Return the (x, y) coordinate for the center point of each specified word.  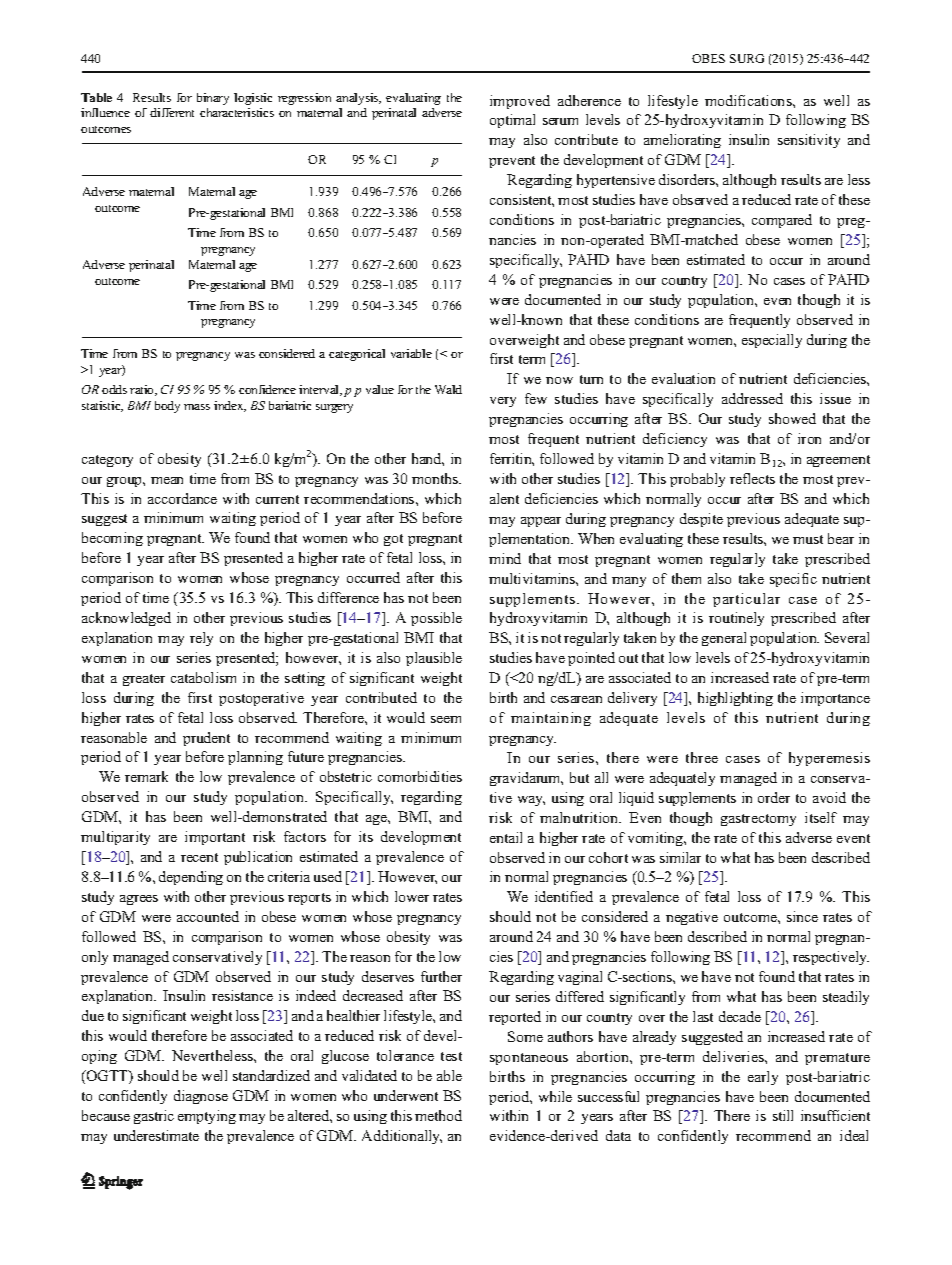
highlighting (735, 699)
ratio (143, 390)
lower (412, 896)
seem (446, 719)
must (808, 539)
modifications (749, 100)
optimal (512, 121)
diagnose (201, 1097)
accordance (182, 498)
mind (505, 558)
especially (772, 341)
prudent (206, 739)
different (172, 112)
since (802, 916)
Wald (448, 389)
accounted (208, 916)
